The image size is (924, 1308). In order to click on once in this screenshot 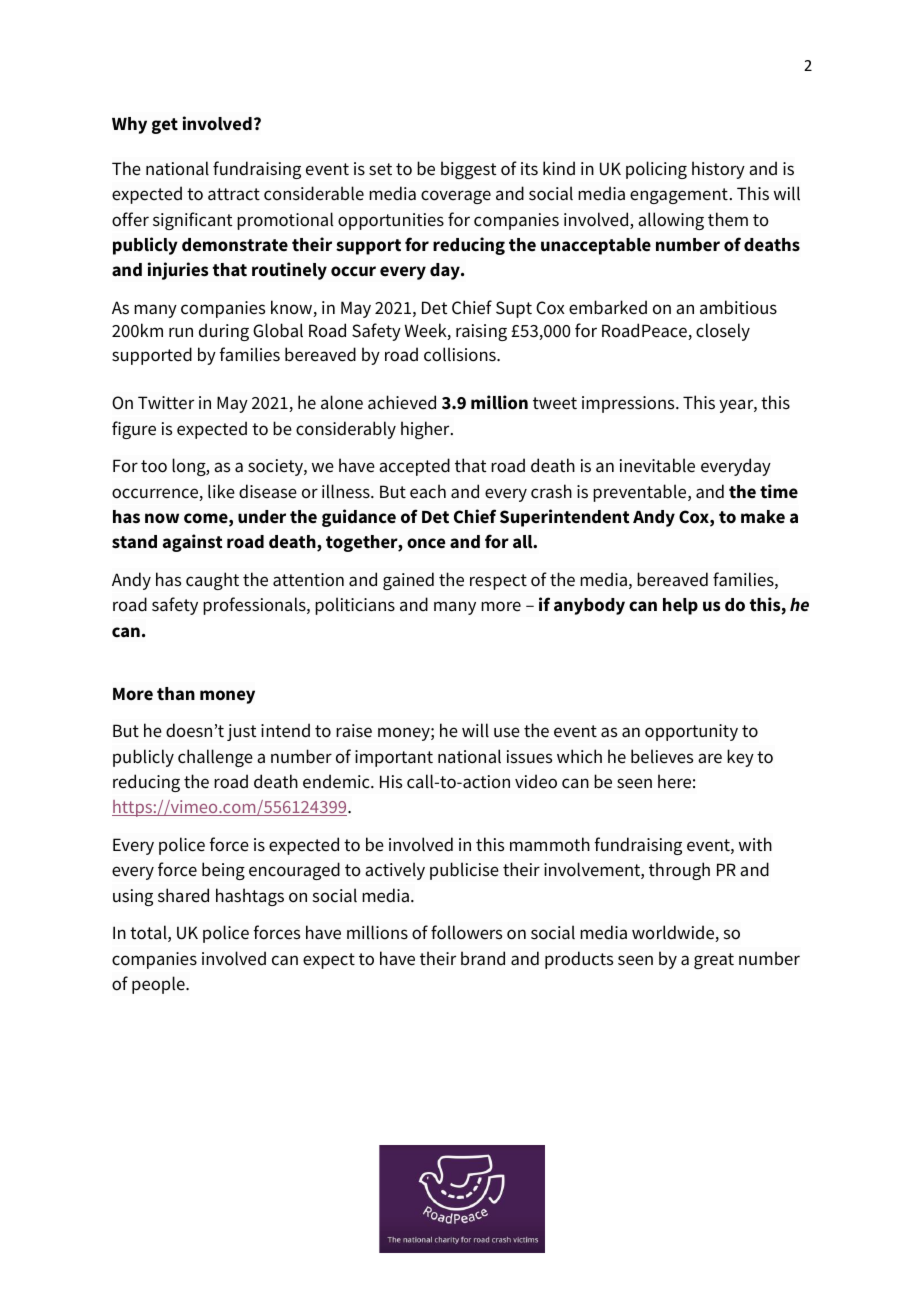, I will do `click(426, 543)`.
